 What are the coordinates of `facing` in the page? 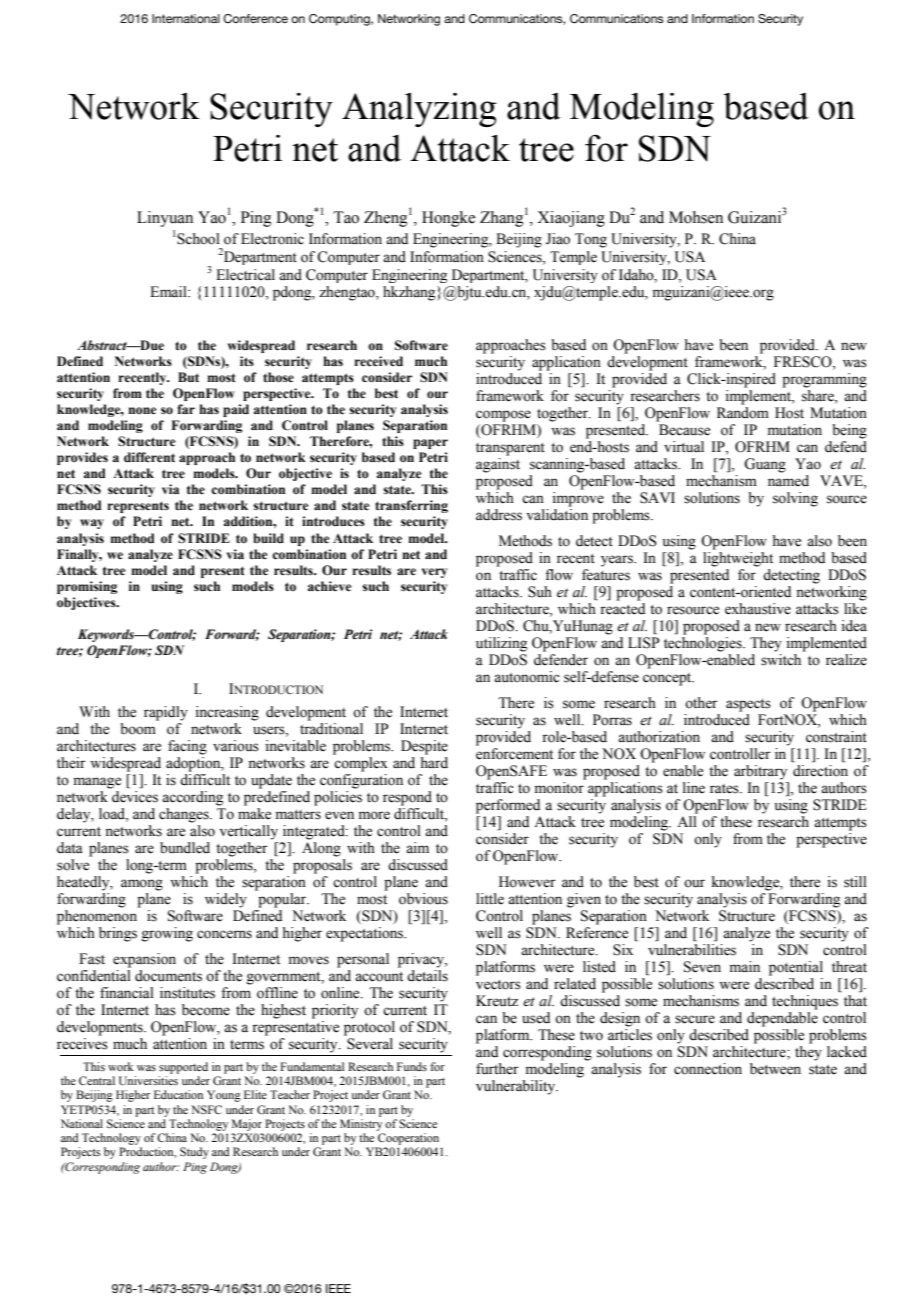 It's located at (187, 747).
